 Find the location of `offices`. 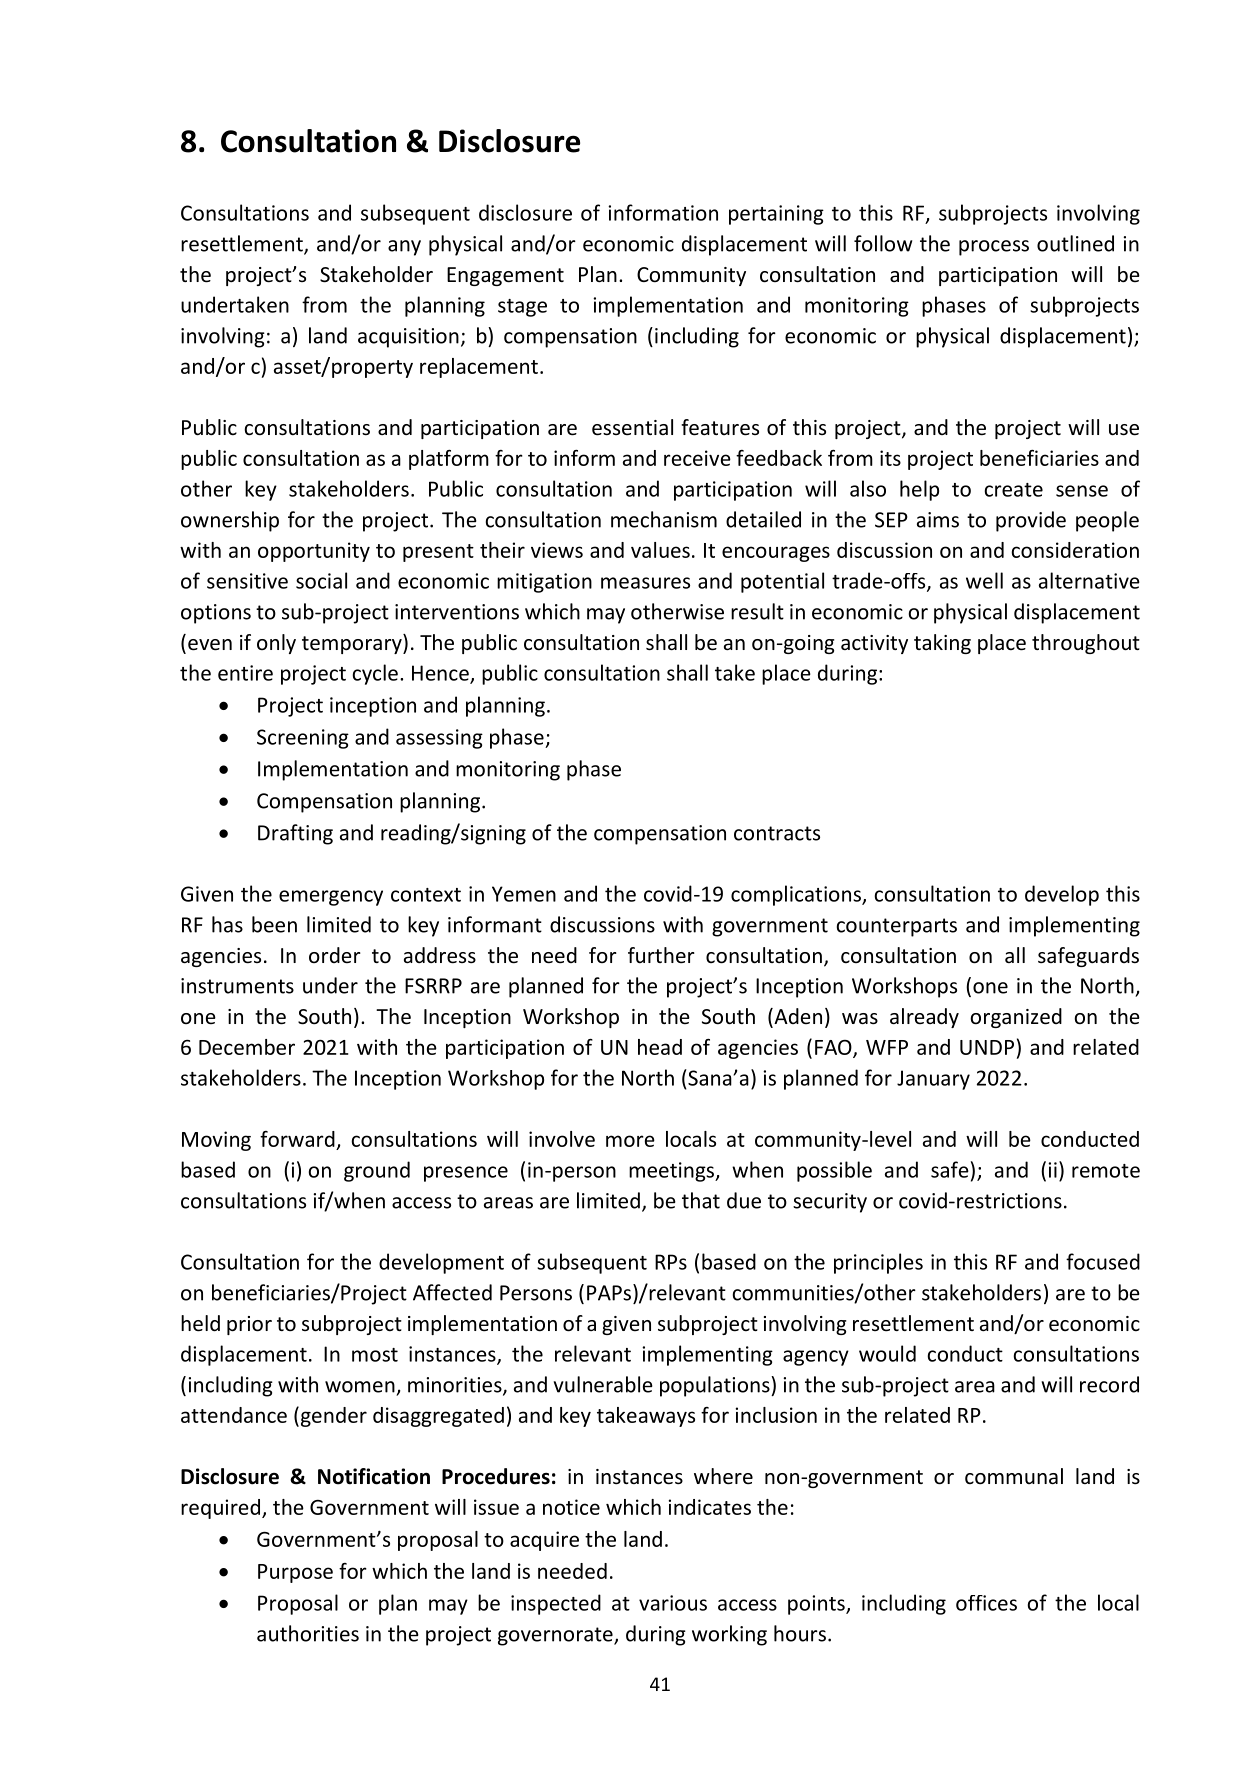

offices is located at coordinates (986, 1603).
